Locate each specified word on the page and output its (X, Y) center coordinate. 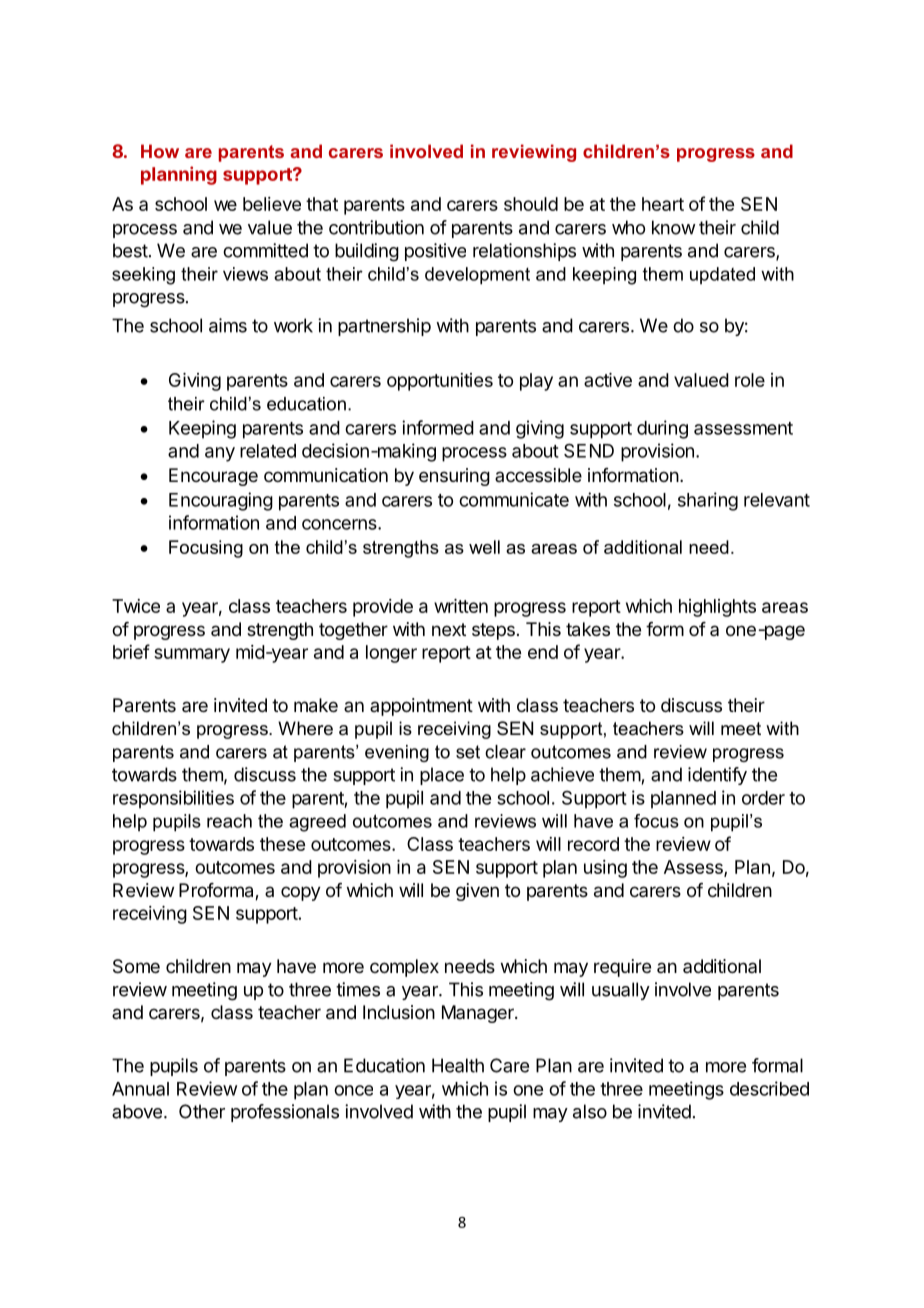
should (531, 204)
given (477, 892)
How (160, 151)
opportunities (440, 382)
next (449, 629)
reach (229, 821)
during (662, 429)
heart (663, 204)
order (763, 798)
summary (192, 655)
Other (202, 1111)
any (220, 454)
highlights (717, 608)
